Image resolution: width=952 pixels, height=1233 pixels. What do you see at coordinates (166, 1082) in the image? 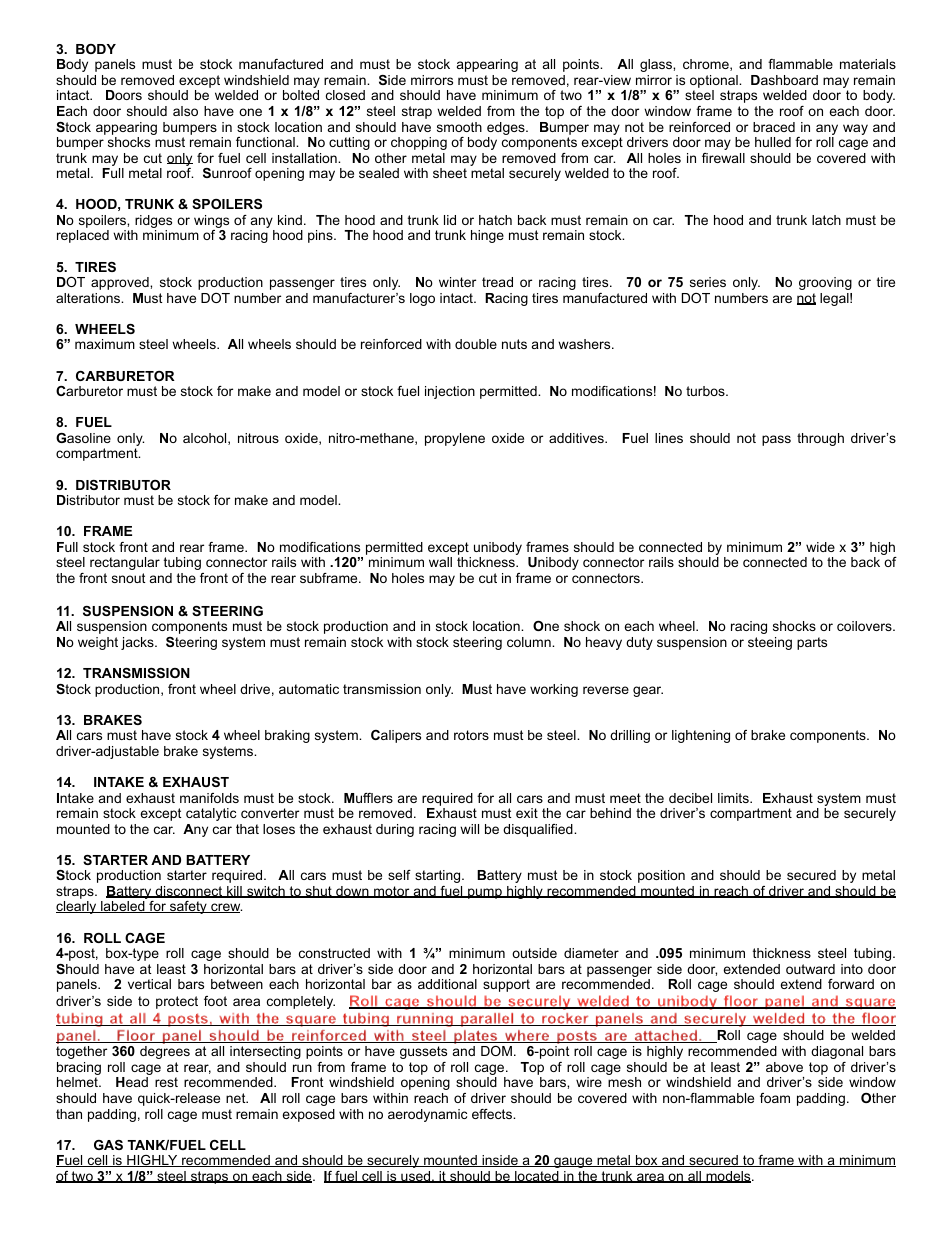
I see `rest` at bounding box center [166, 1082].
